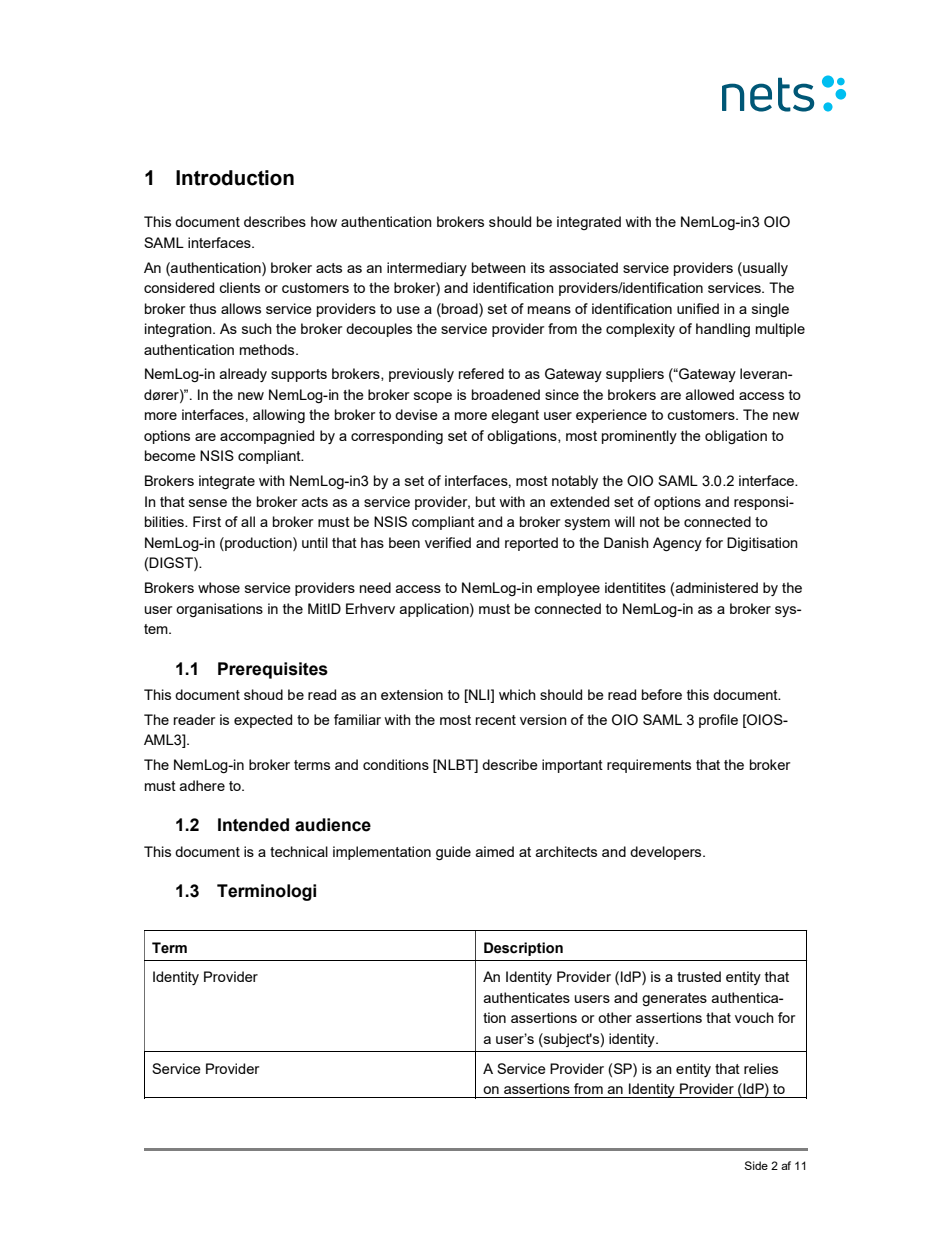 This page has height=1233, width=952. What do you see at coordinates (764, 269) in the page?
I see `usually` at bounding box center [764, 269].
